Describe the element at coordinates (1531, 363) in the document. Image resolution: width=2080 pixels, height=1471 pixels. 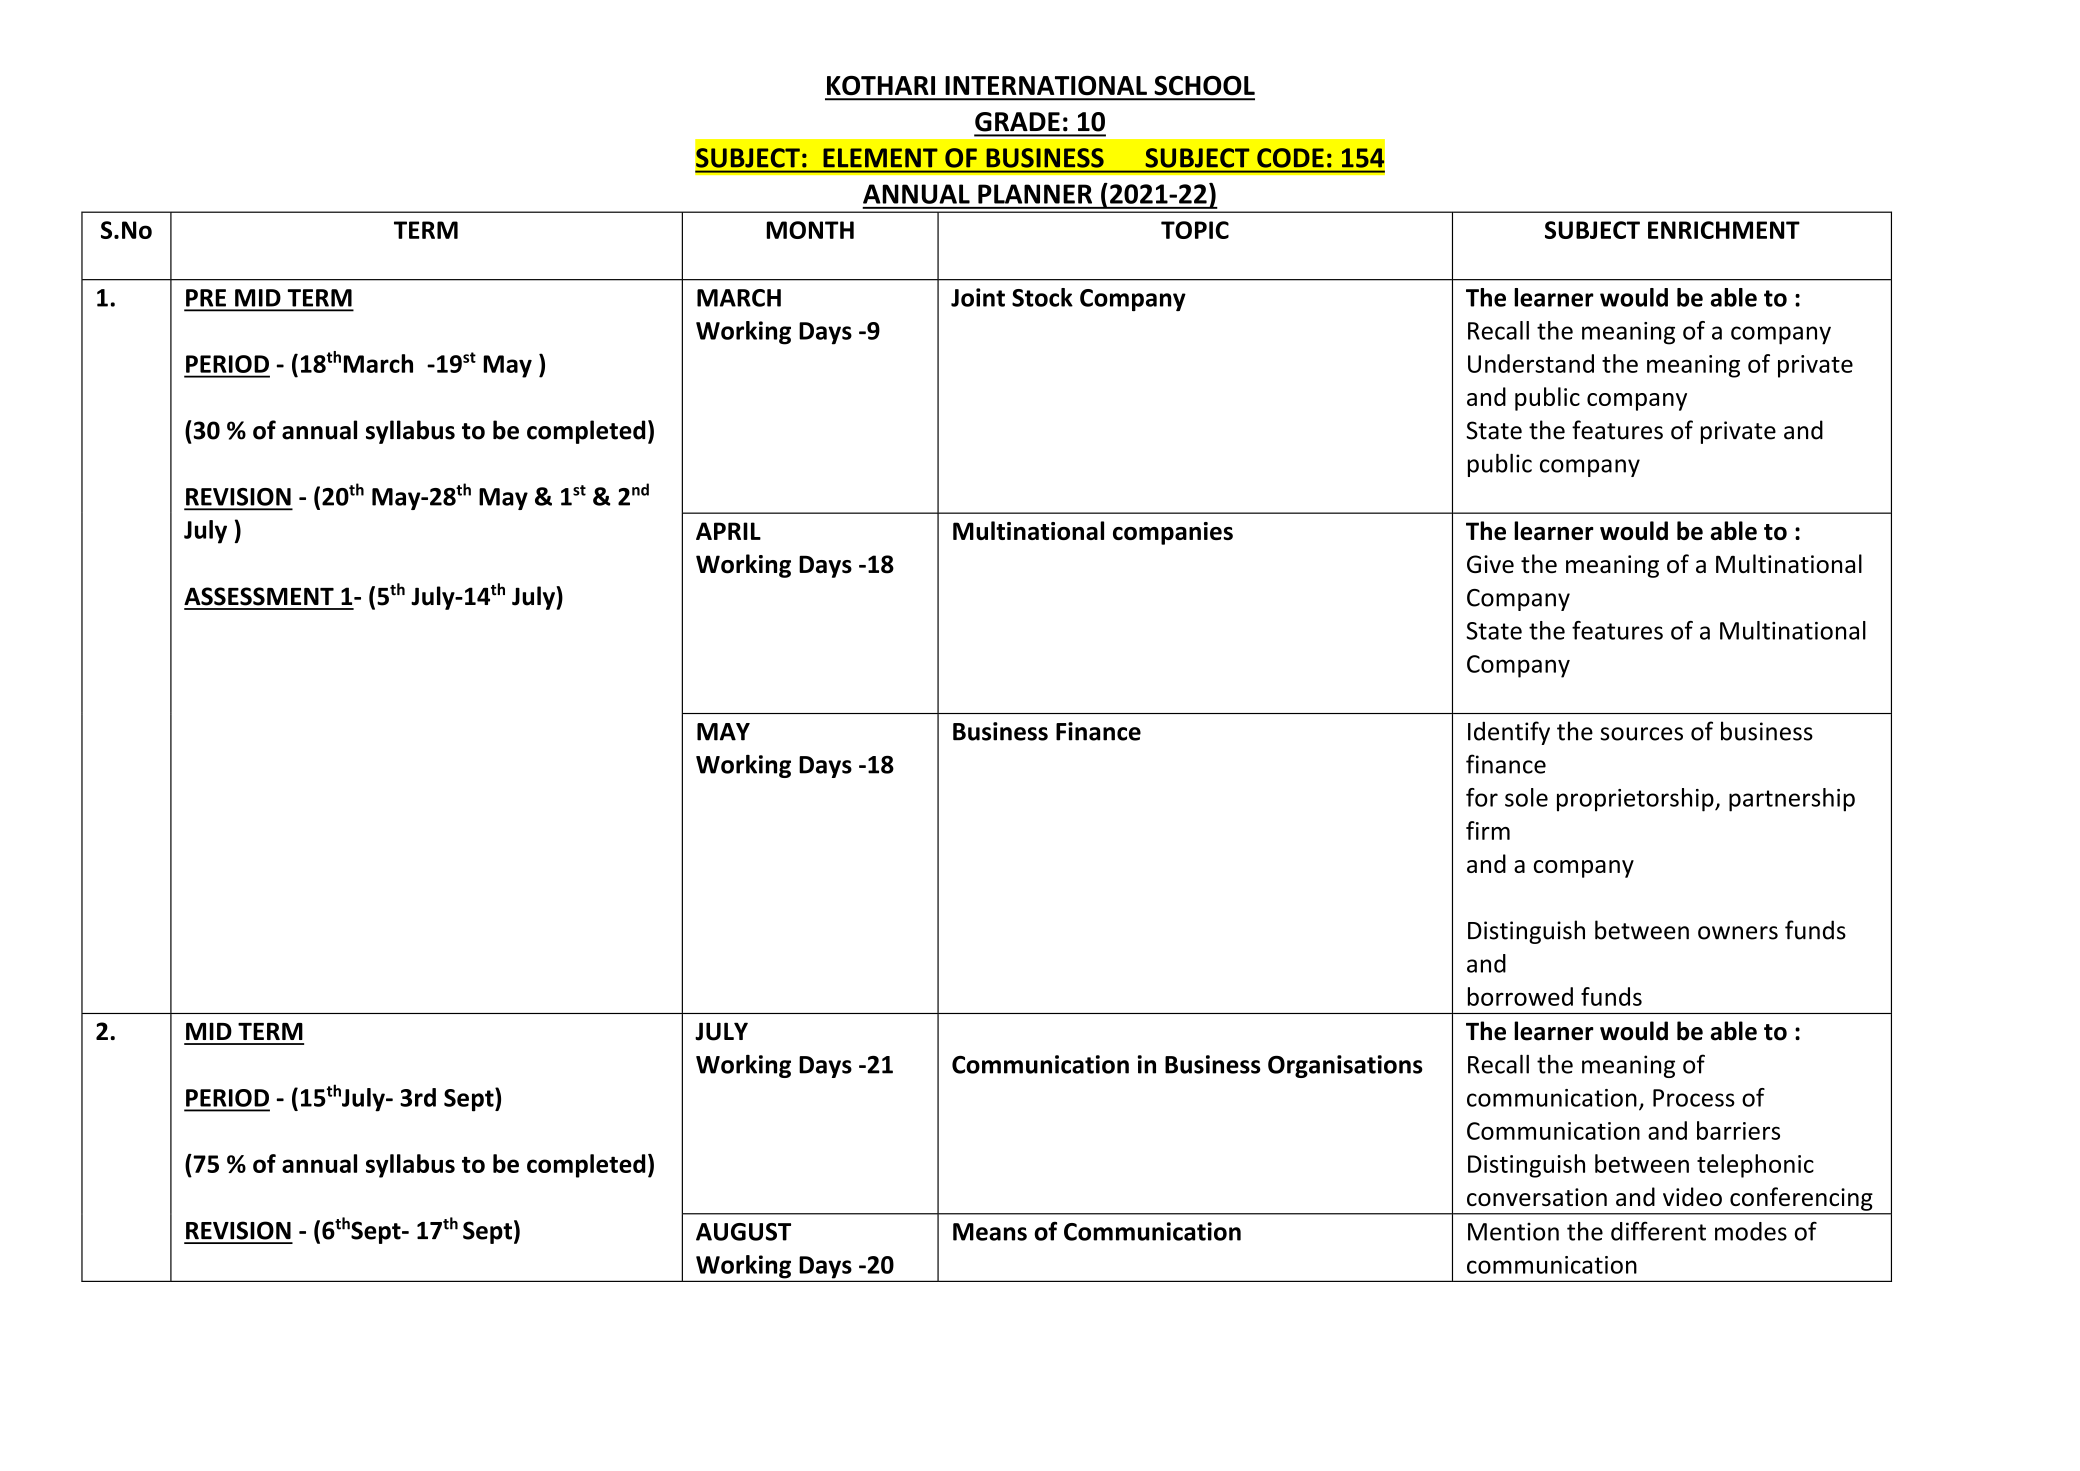
I see `Understand` at that location.
